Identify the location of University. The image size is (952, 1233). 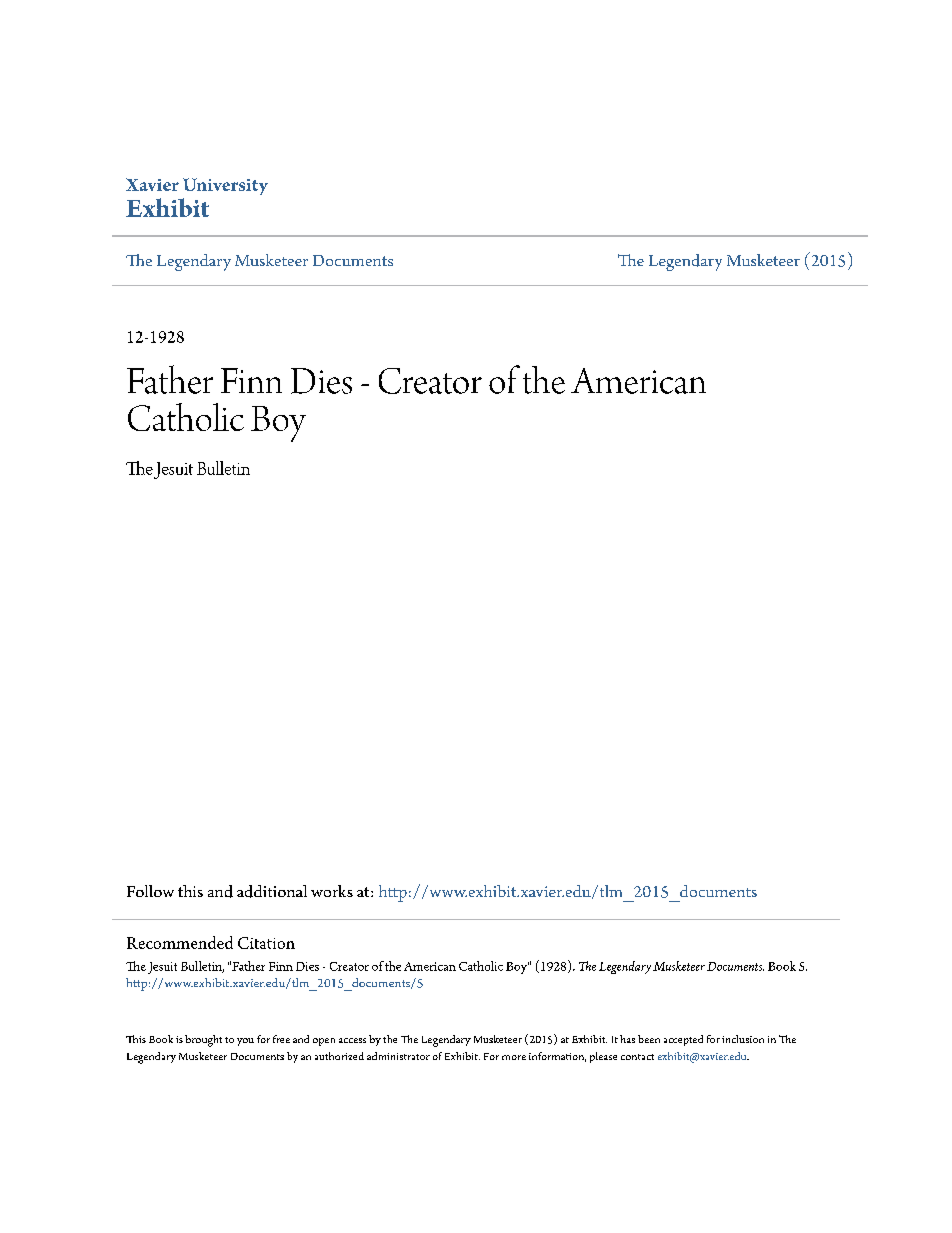
(225, 186).
